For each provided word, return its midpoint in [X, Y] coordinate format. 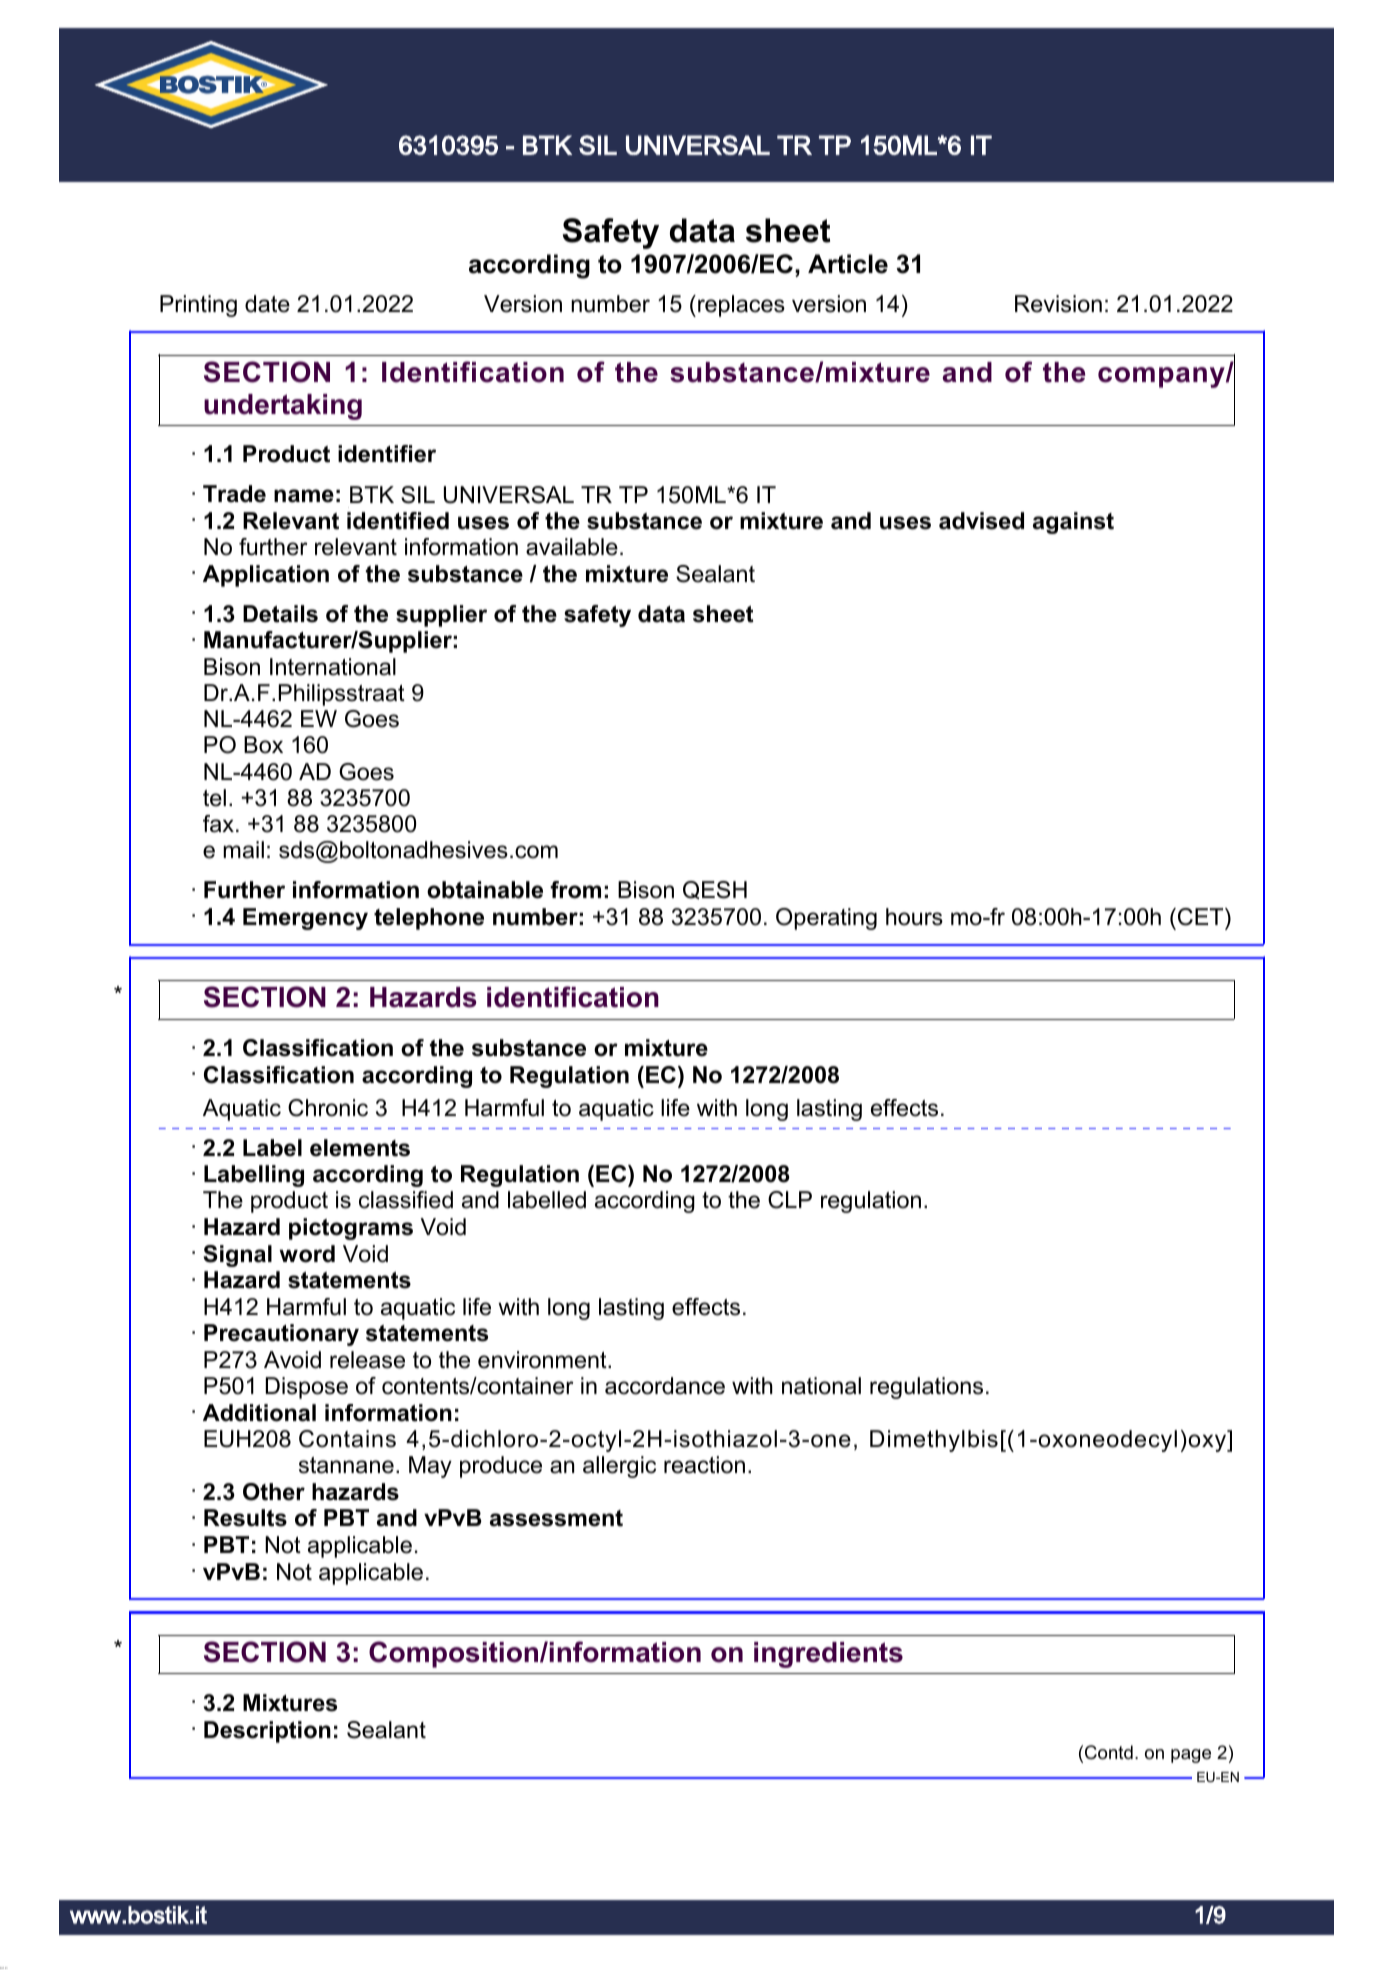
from [575, 890]
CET [1202, 917]
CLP [790, 1200]
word [307, 1254]
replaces [741, 306]
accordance [665, 1386]
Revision [1058, 304]
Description [267, 1732]
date [267, 304]
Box [263, 745]
